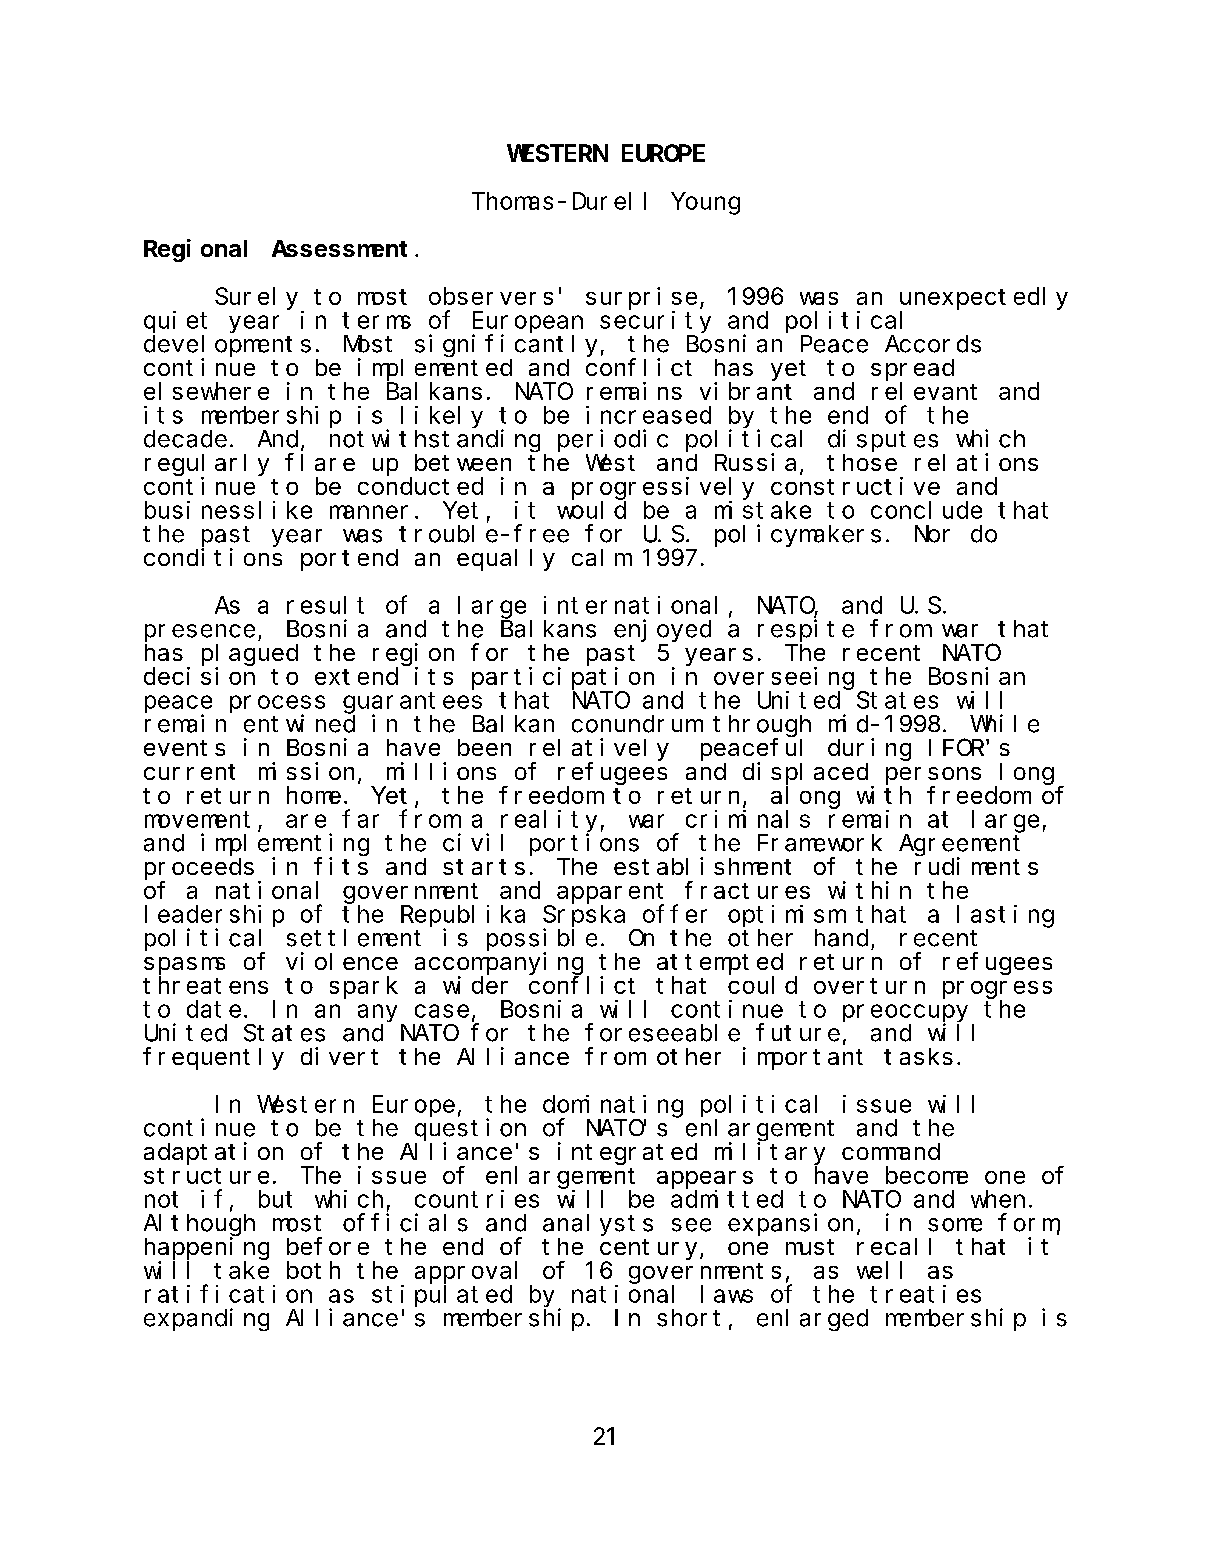 This image has height=1568, width=1212. What do you see at coordinates (213, 1059) in the image?
I see `frequently` at bounding box center [213, 1059].
